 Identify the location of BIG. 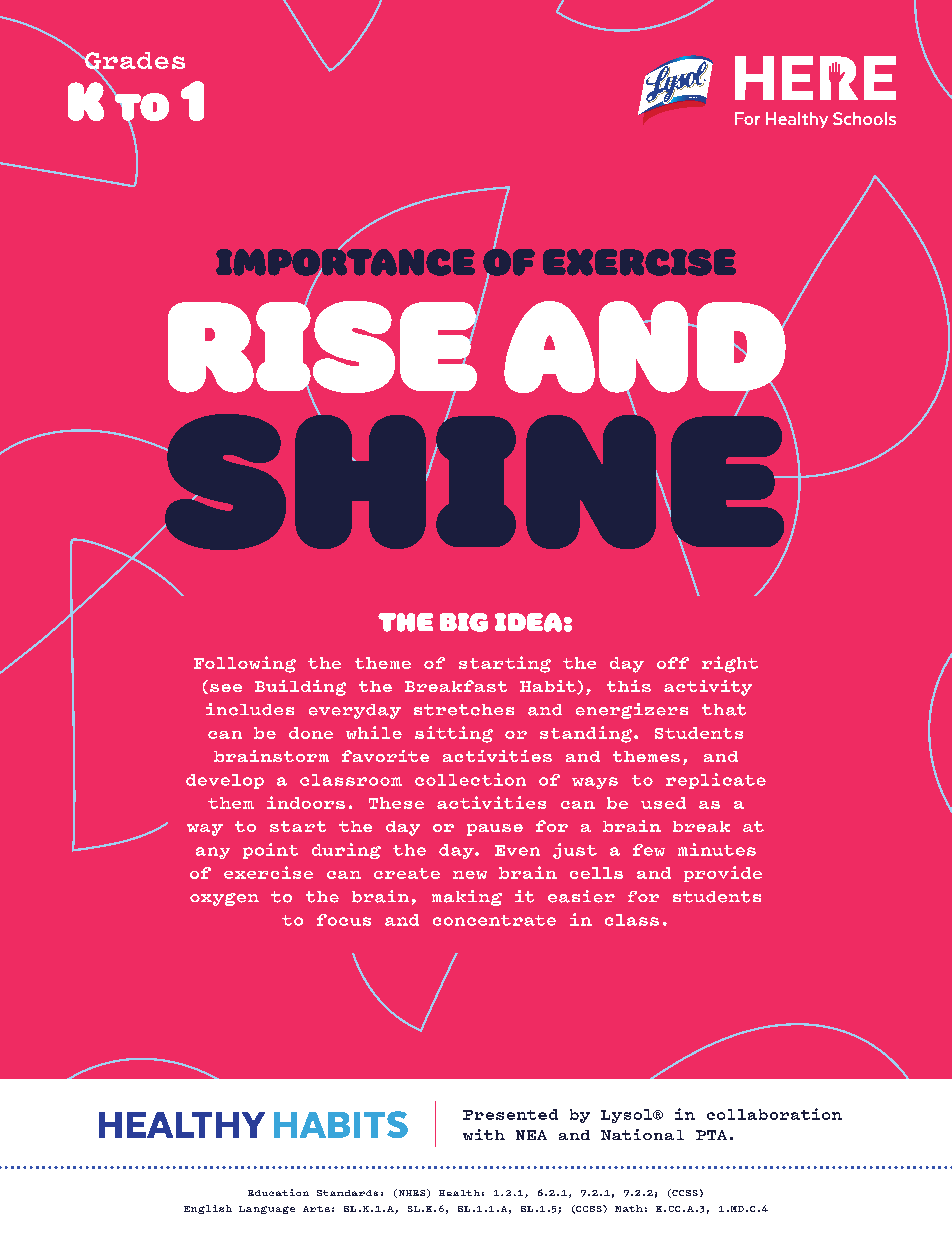
(464, 622).
